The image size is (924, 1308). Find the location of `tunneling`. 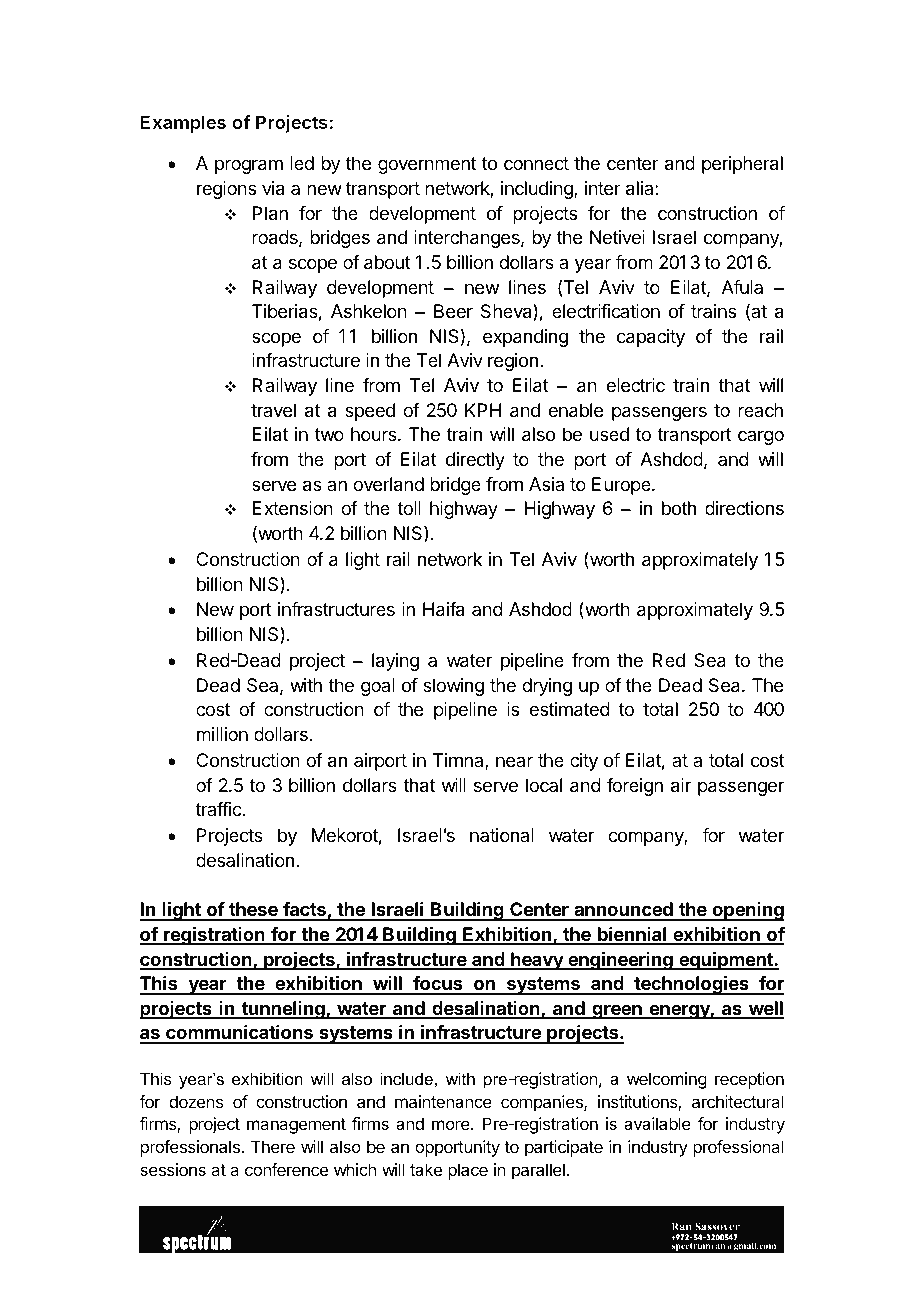

tunneling is located at coordinates (283, 1010).
